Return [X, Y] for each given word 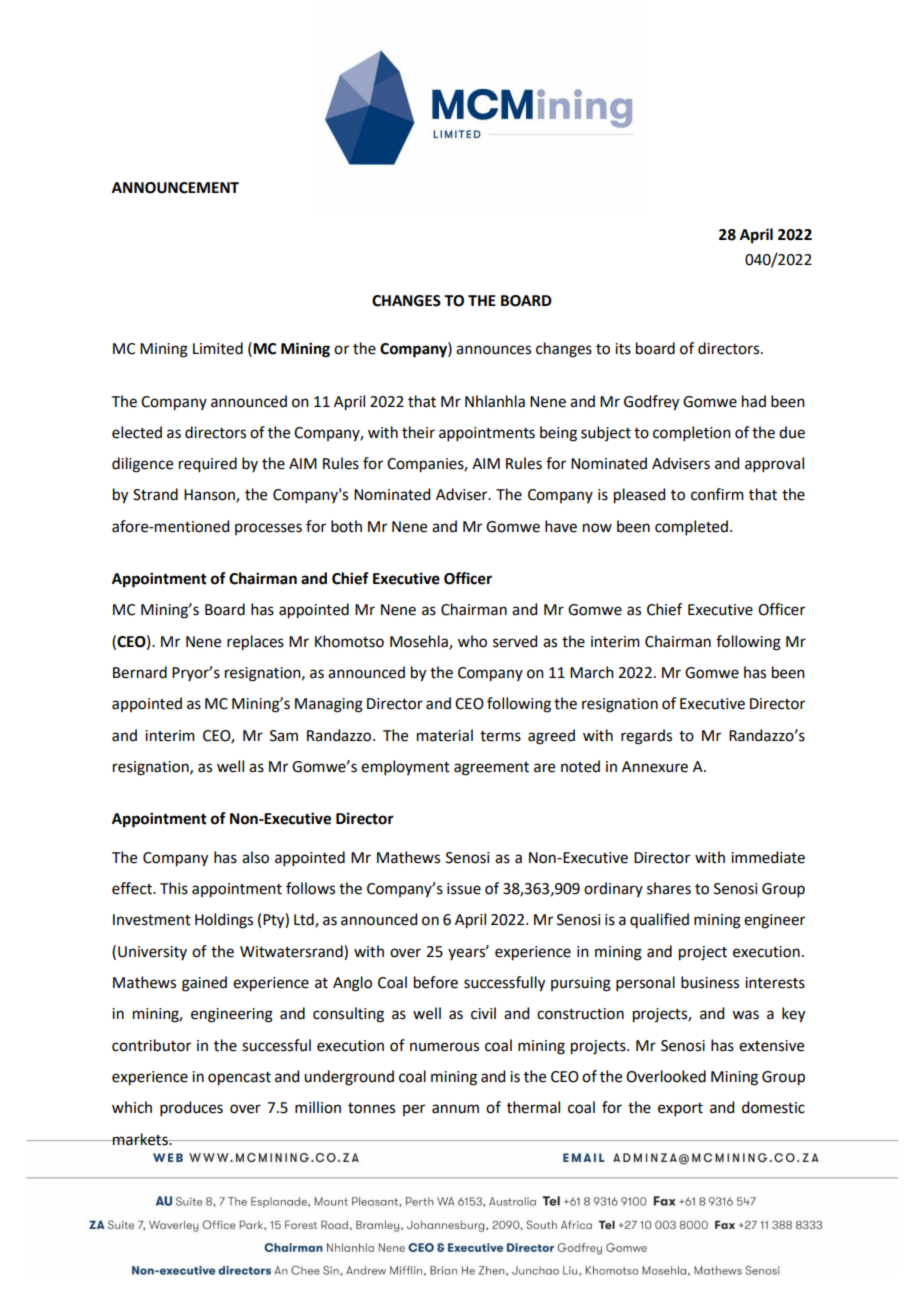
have [561, 526]
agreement [491, 769]
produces [191, 1108]
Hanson [210, 496]
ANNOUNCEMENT [175, 188]
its [623, 349]
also [255, 857]
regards [646, 737]
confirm [717, 494]
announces [493, 350]
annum [455, 1109]
